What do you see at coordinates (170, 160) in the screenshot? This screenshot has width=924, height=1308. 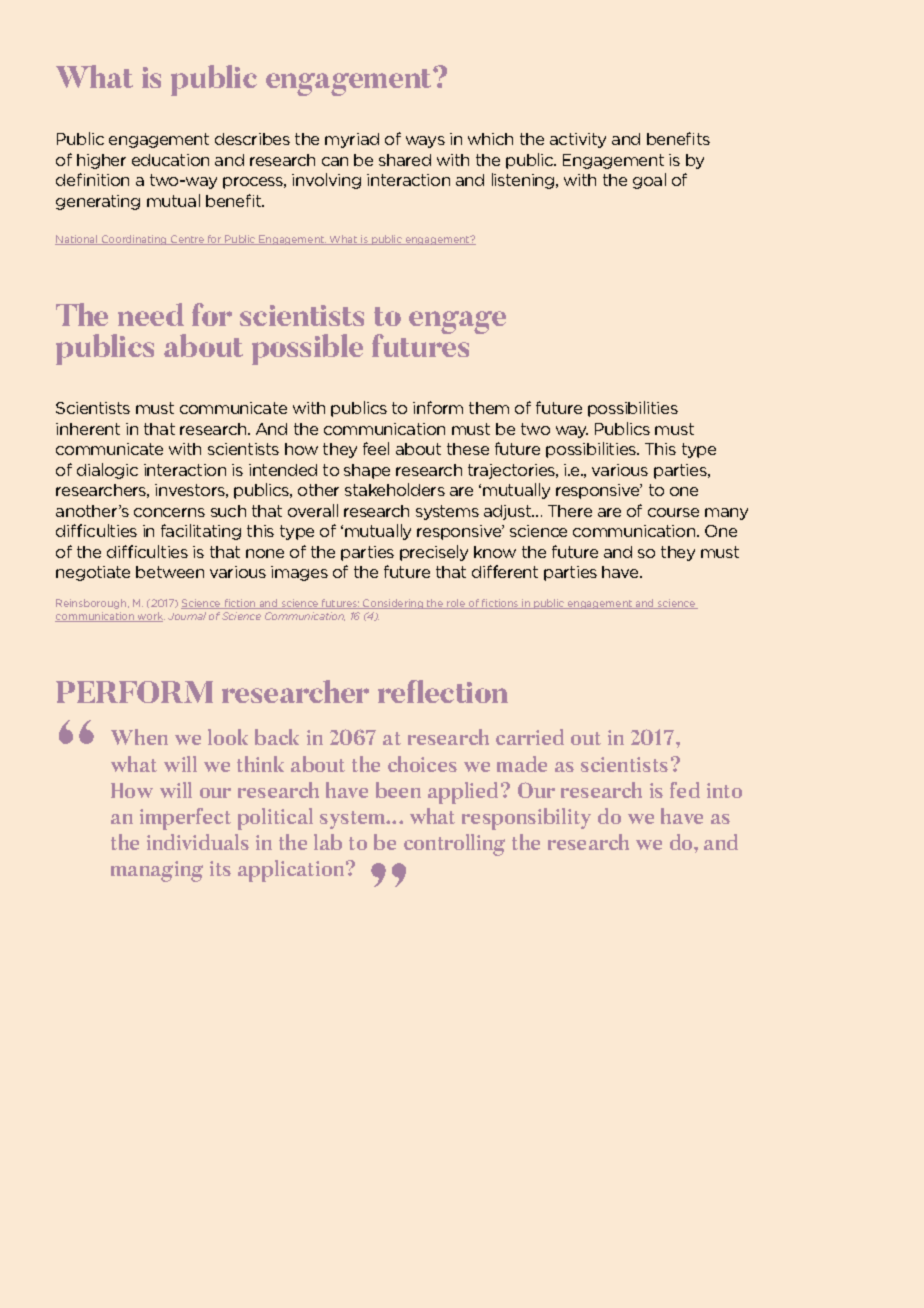 I see `education` at bounding box center [170, 160].
